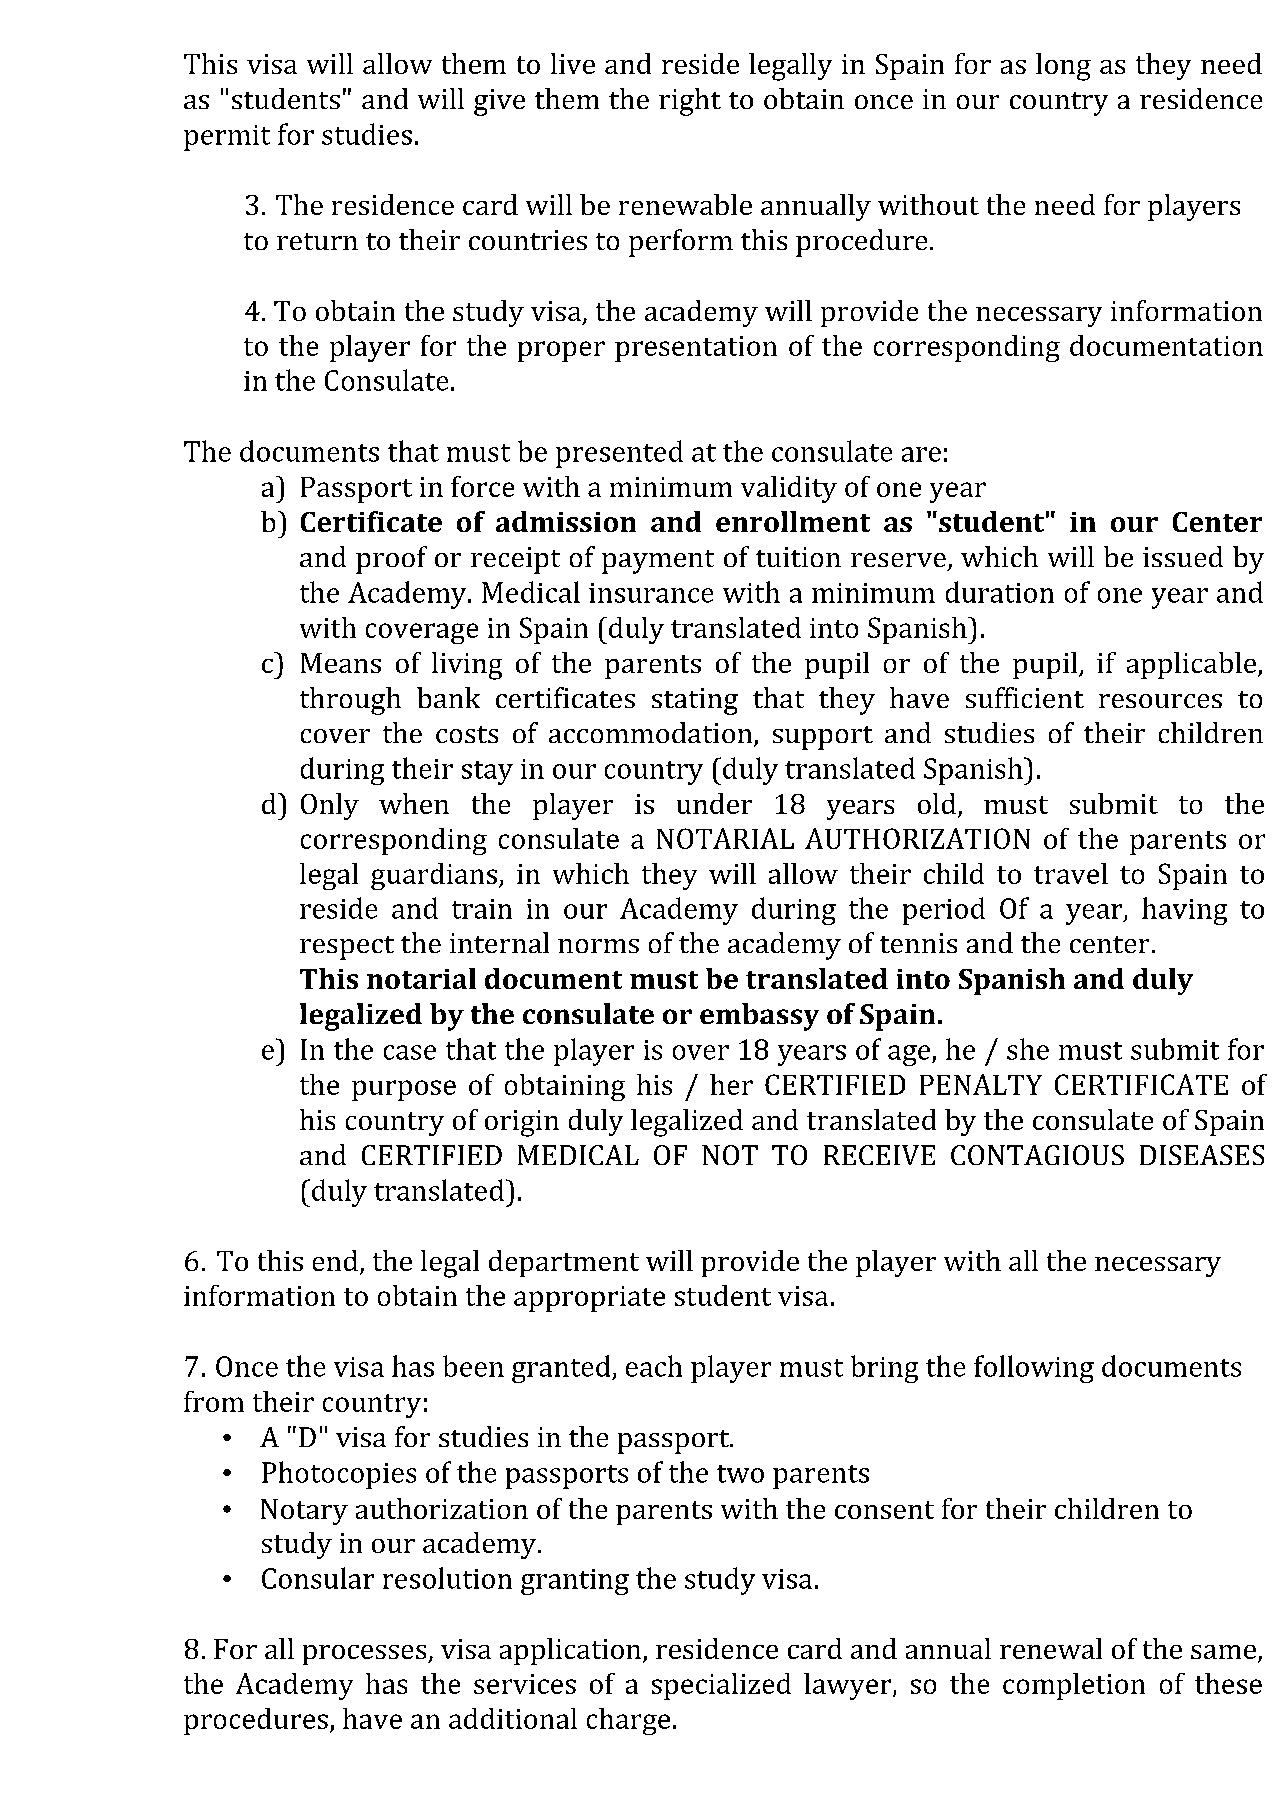 Image resolution: width=1279 pixels, height=1809 pixels. I want to click on travel, so click(1071, 873).
